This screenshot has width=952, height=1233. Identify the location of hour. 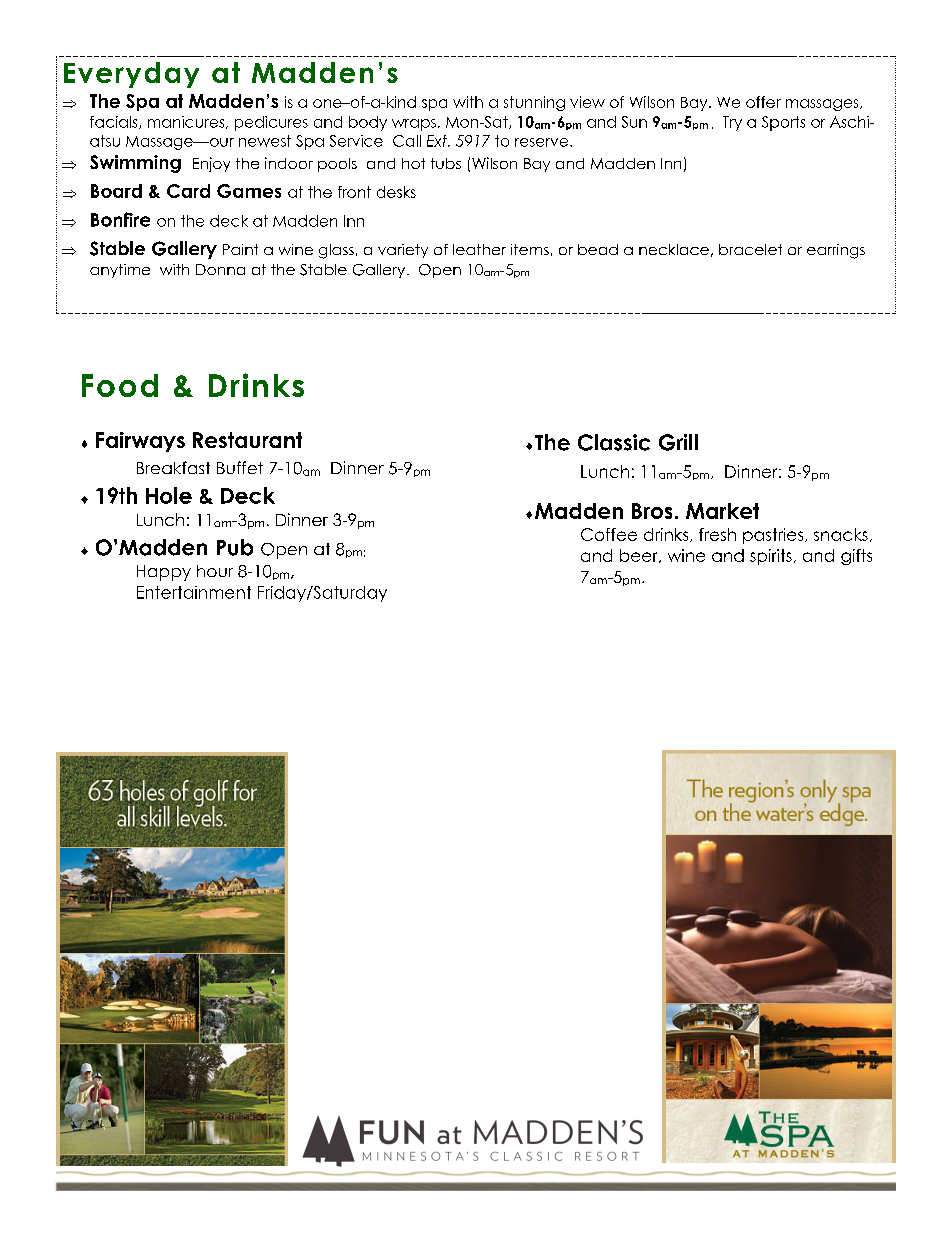
(215, 571).
